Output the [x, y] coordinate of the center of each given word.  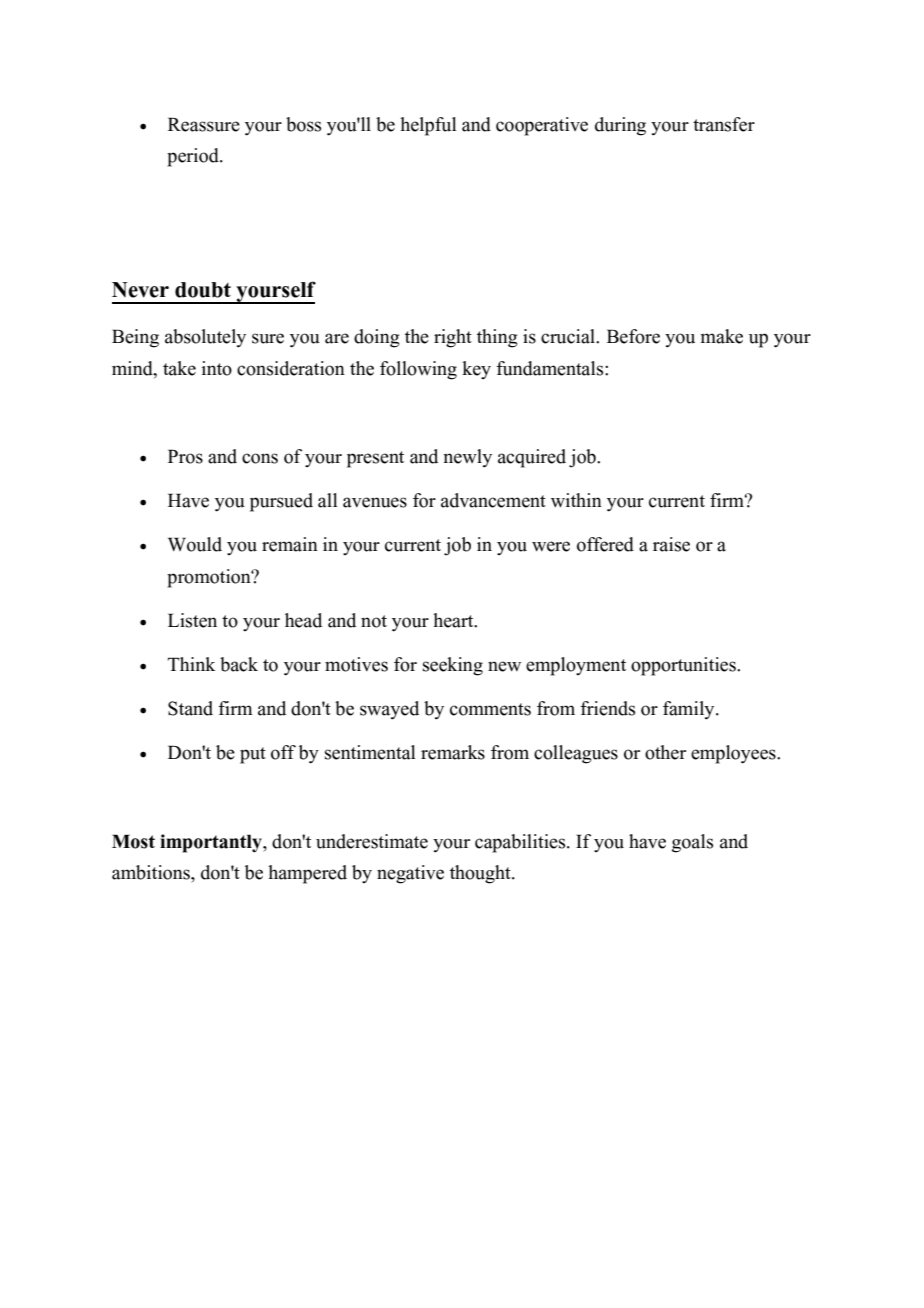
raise [671, 544]
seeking [453, 666]
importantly [212, 843]
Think [191, 664]
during [620, 126]
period [194, 157]
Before [633, 336]
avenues [375, 502]
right [453, 338]
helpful [428, 126]
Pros [185, 456]
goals [692, 843]
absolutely [205, 338]
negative [410, 874]
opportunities [684, 666]
